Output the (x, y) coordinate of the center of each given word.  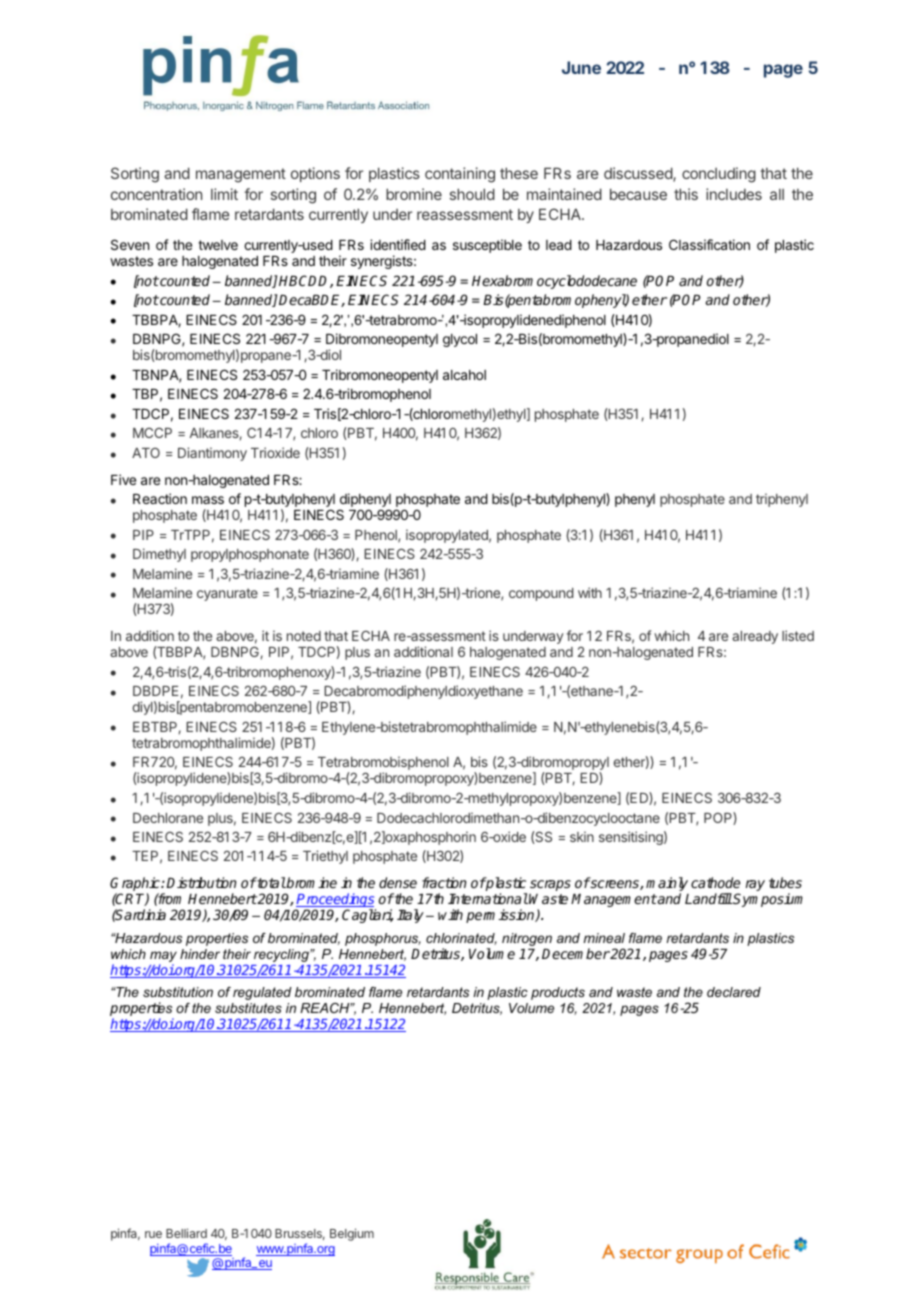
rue (153, 1234)
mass (208, 500)
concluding (719, 175)
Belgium (352, 1234)
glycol (460, 340)
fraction (444, 882)
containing (460, 175)
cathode (715, 882)
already (755, 637)
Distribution (201, 882)
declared (734, 992)
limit (224, 194)
